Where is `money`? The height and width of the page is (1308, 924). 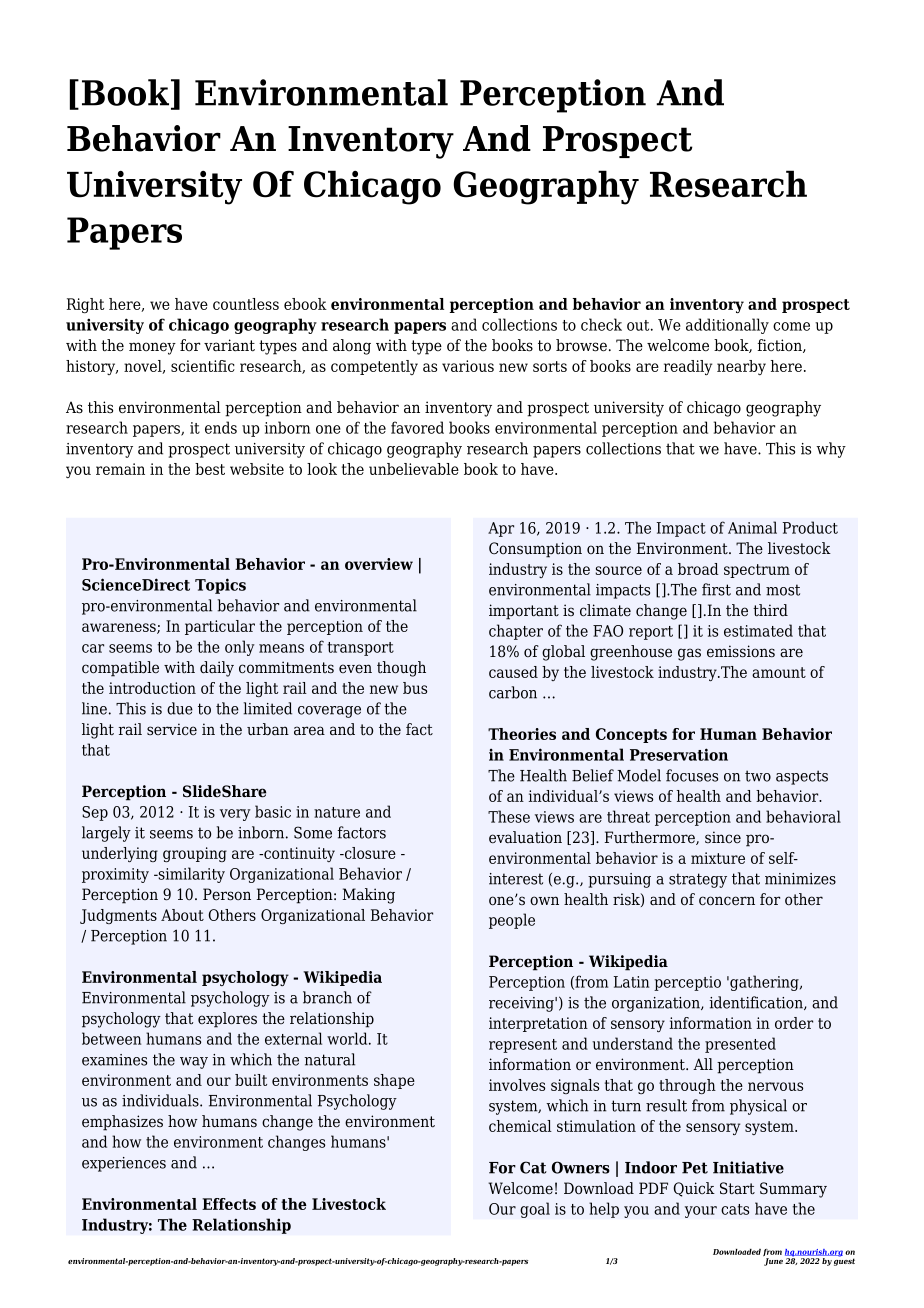
money is located at coordinates (152, 348).
